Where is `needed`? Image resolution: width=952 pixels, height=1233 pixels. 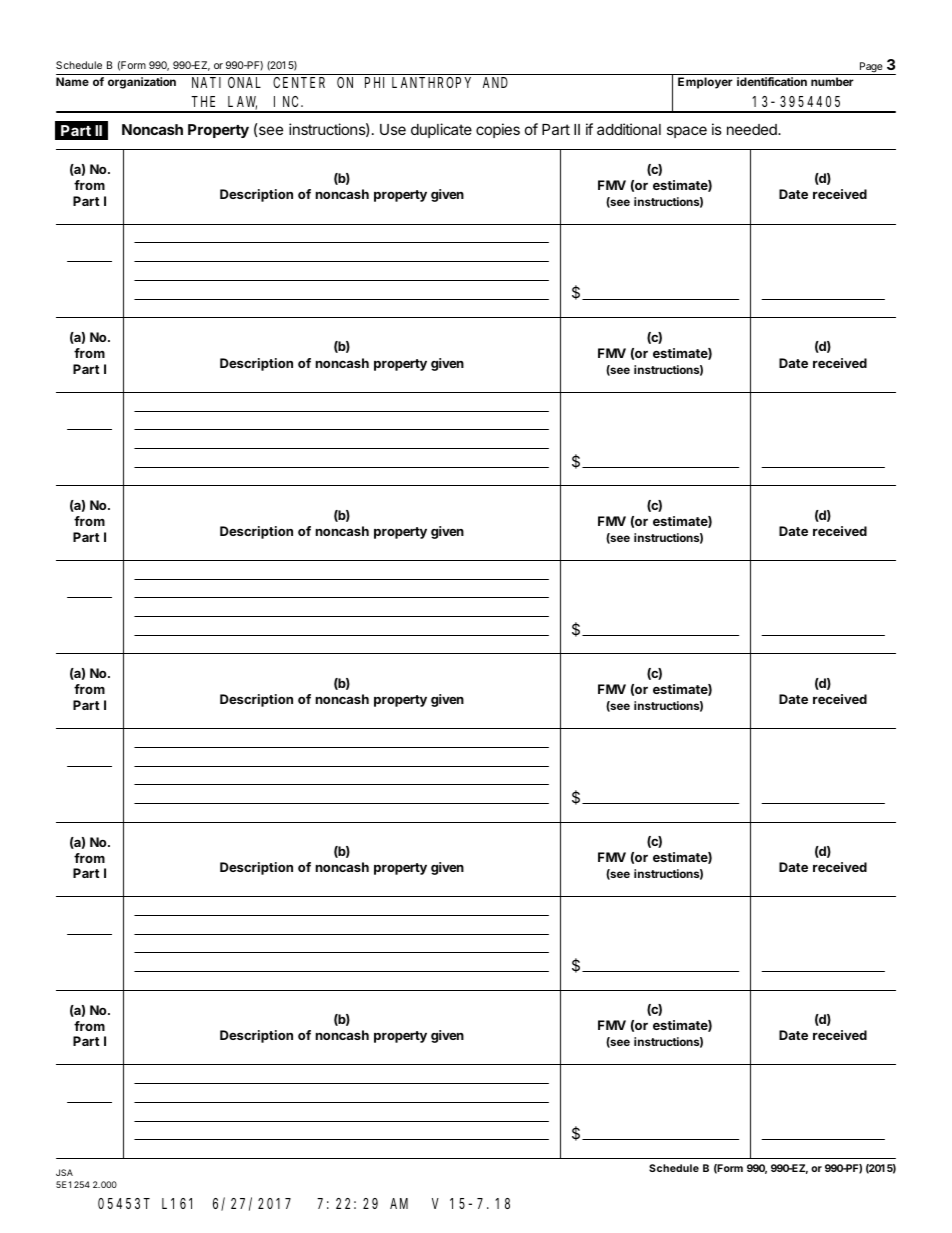
needed is located at coordinates (753, 129).
